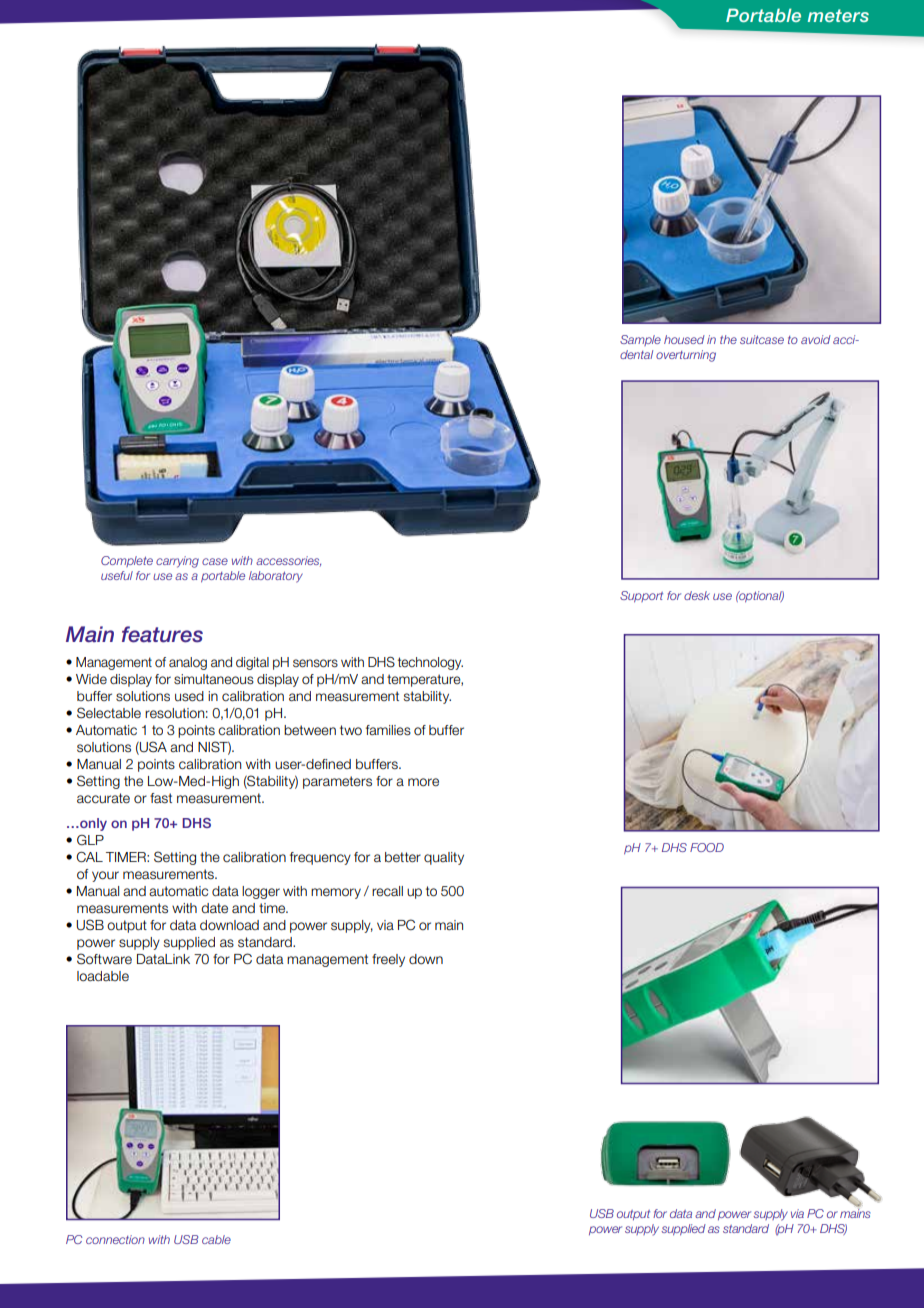 The width and height of the screenshot is (924, 1308). What do you see at coordinates (115, 1239) in the screenshot?
I see `connection` at bounding box center [115, 1239].
